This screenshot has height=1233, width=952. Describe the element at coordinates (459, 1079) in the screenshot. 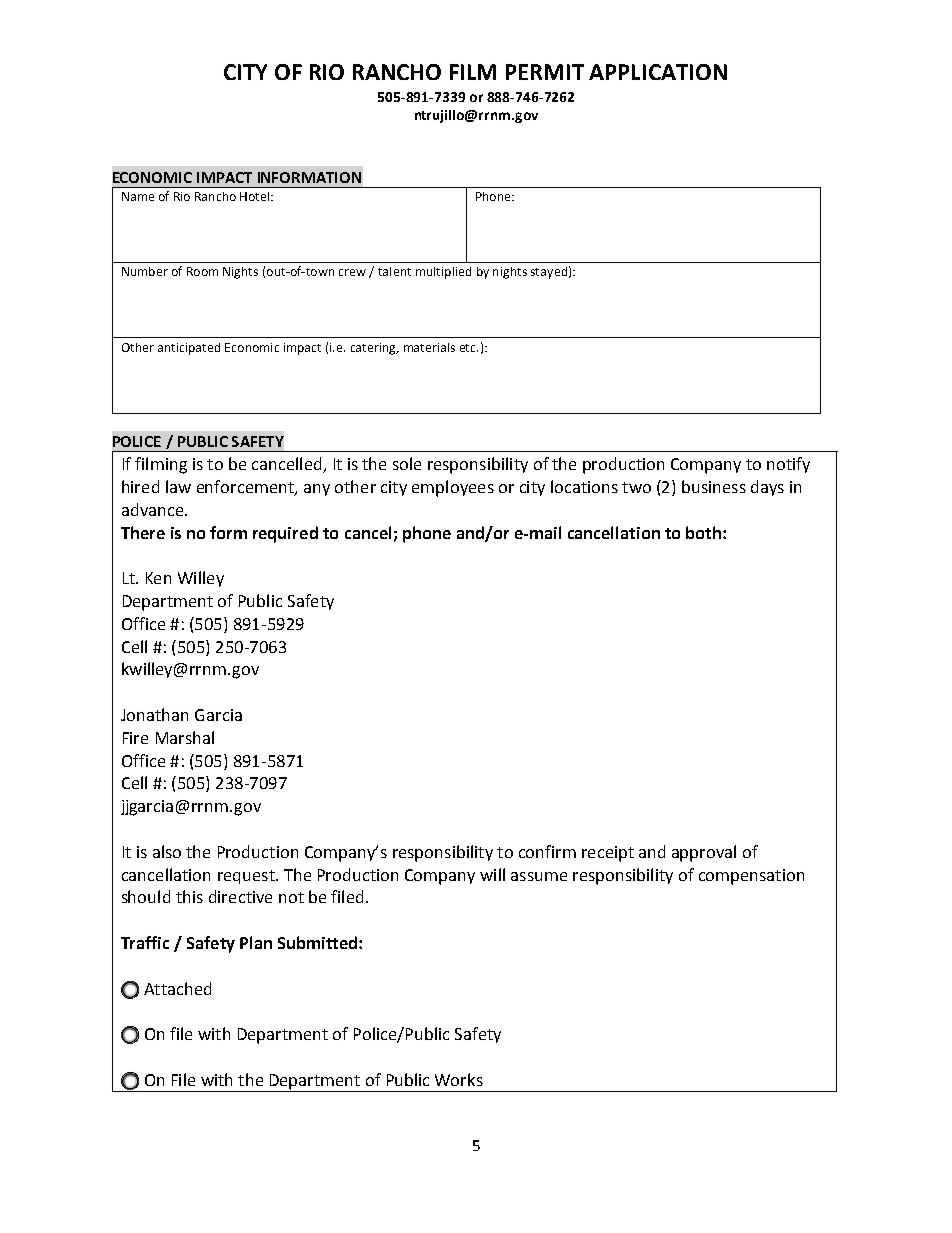

I see `Works` at that location.
